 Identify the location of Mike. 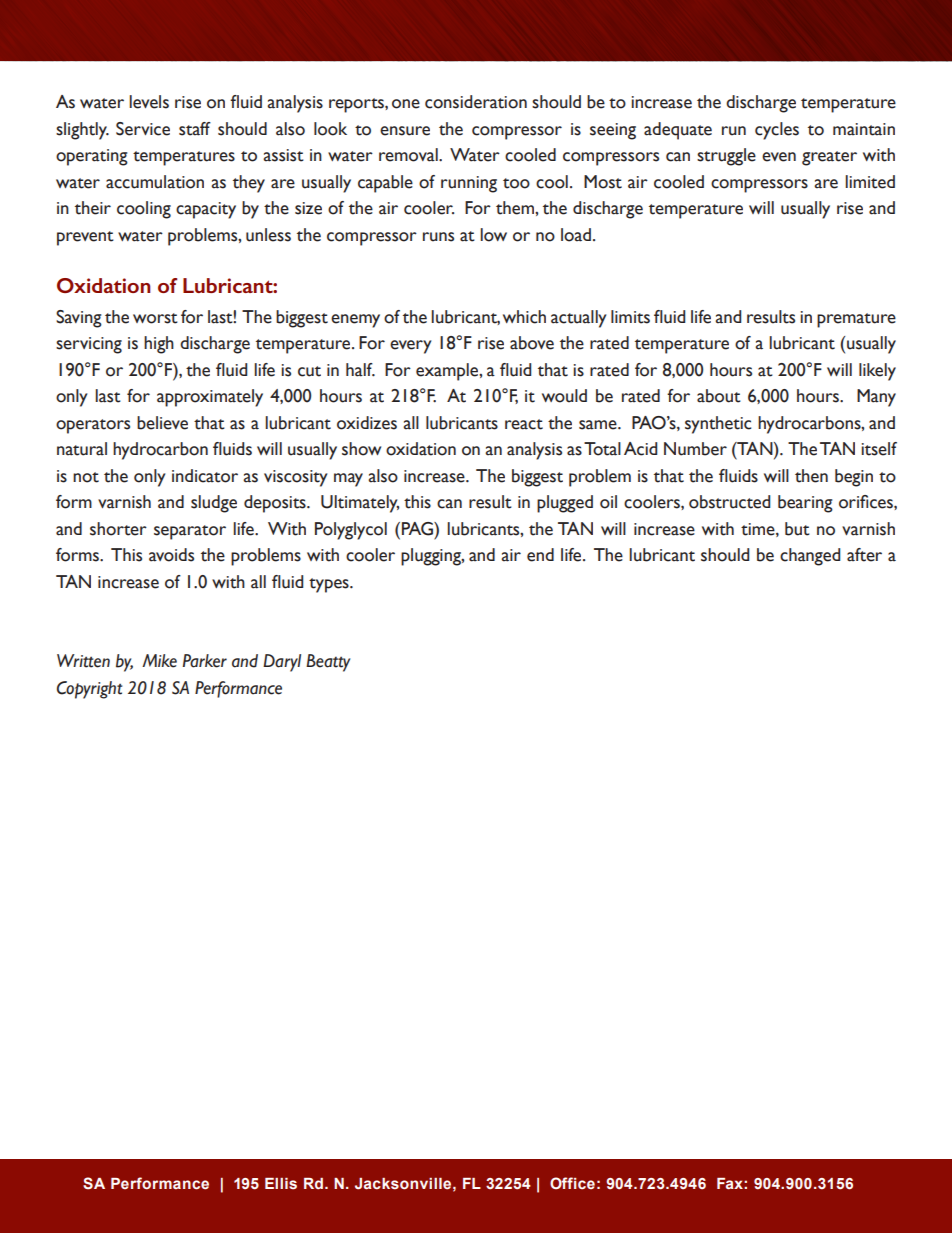
(159, 661).
